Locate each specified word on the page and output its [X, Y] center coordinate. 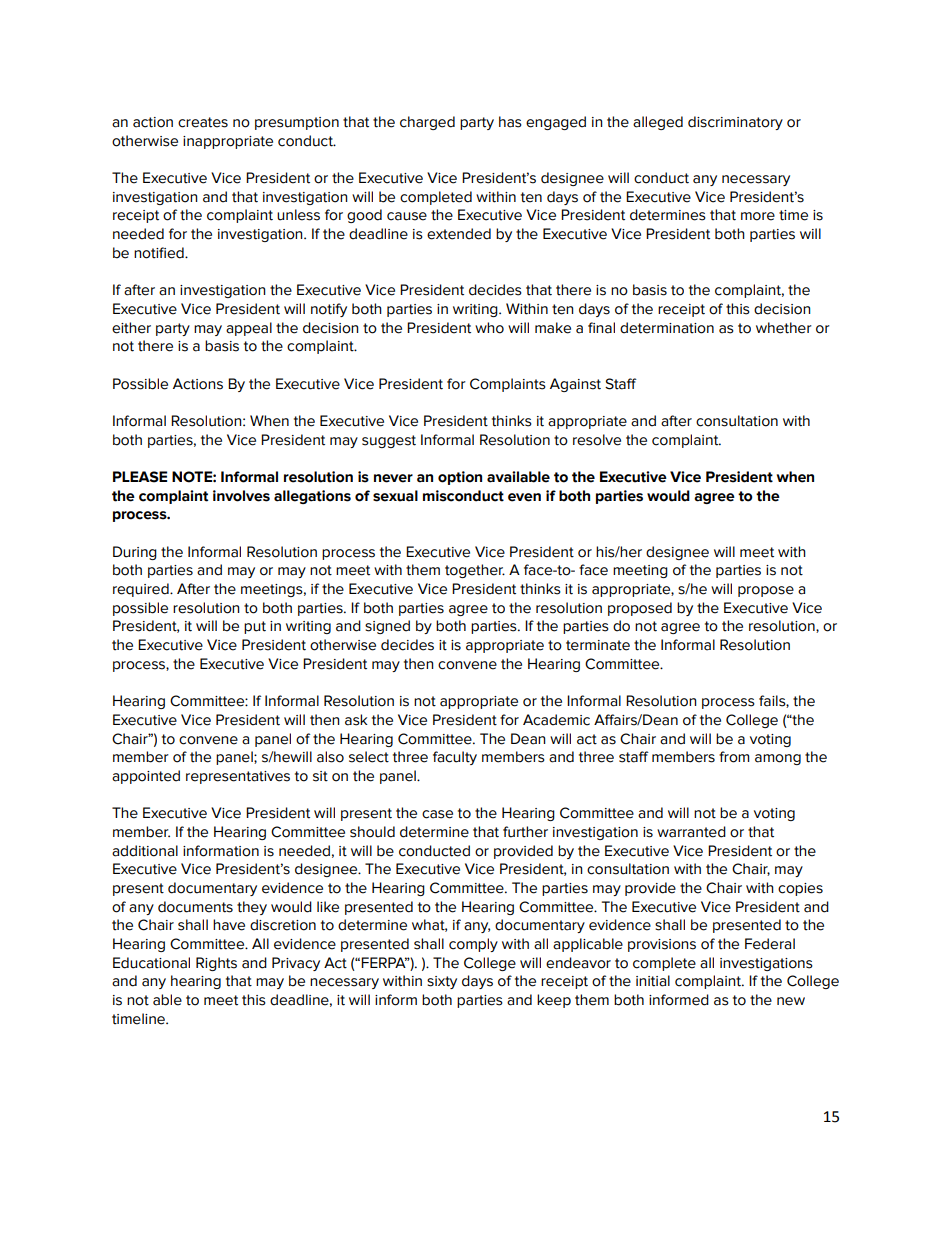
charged [427, 123]
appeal [249, 329]
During [135, 553]
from [734, 757]
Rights [216, 964]
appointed [146, 777]
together [475, 571]
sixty [442, 982]
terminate [598, 645]
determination [667, 328]
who [489, 328]
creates [203, 122]
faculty [455, 758]
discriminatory [735, 123]
